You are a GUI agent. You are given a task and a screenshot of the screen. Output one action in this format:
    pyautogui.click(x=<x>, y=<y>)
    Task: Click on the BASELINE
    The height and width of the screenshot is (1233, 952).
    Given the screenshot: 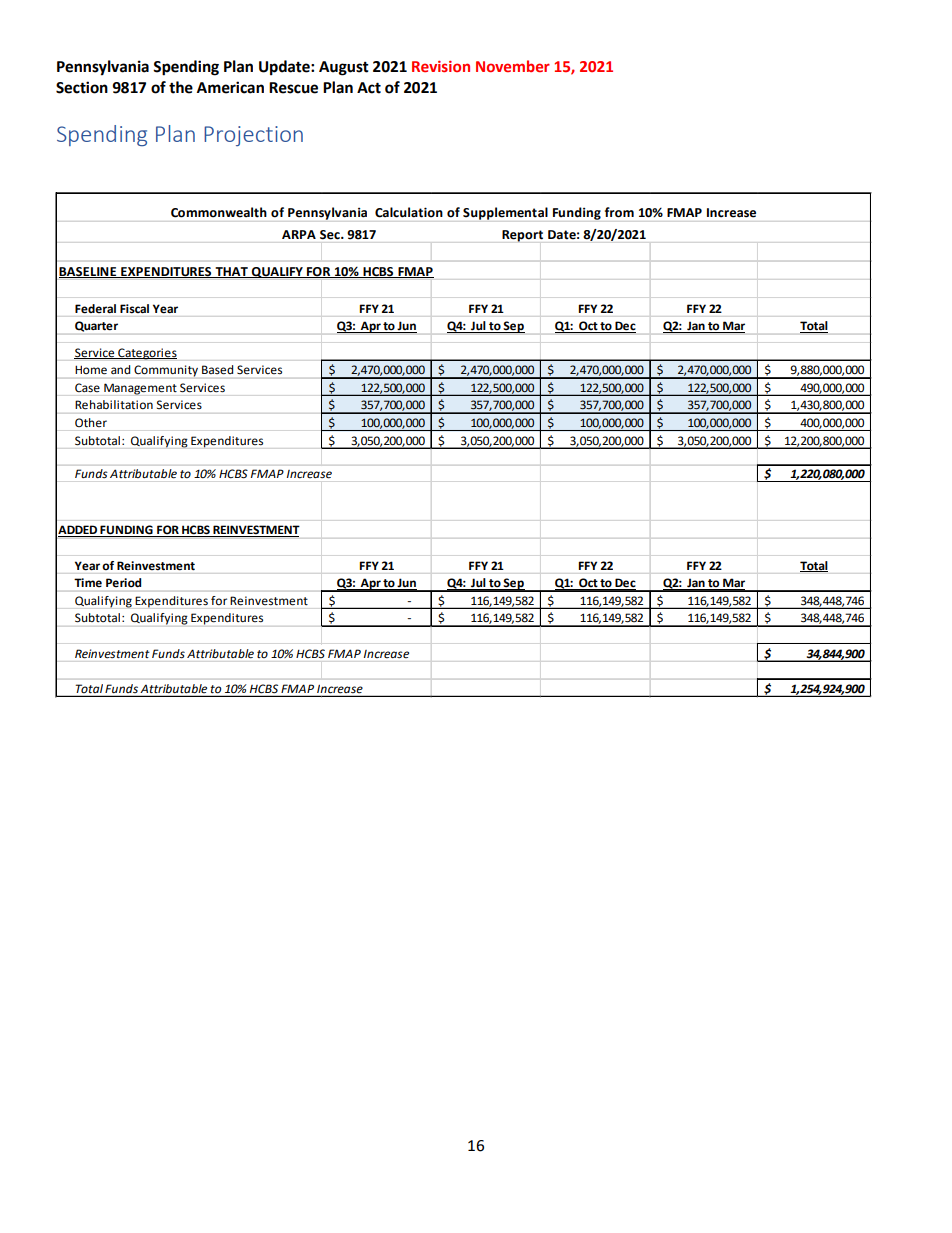 What is the action you would take?
    pyautogui.click(x=89, y=272)
